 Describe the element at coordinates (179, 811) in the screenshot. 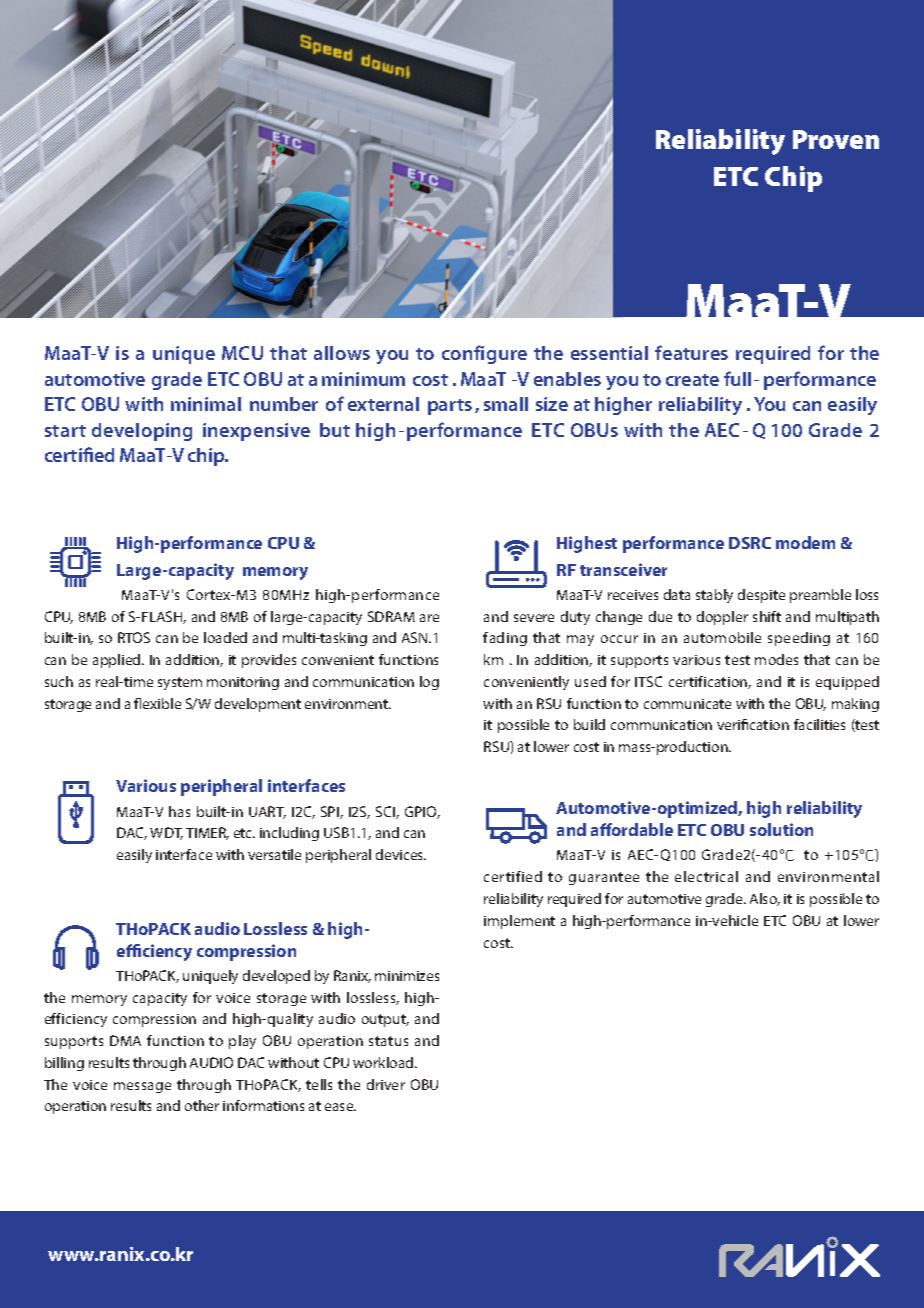

I see `has` at that location.
